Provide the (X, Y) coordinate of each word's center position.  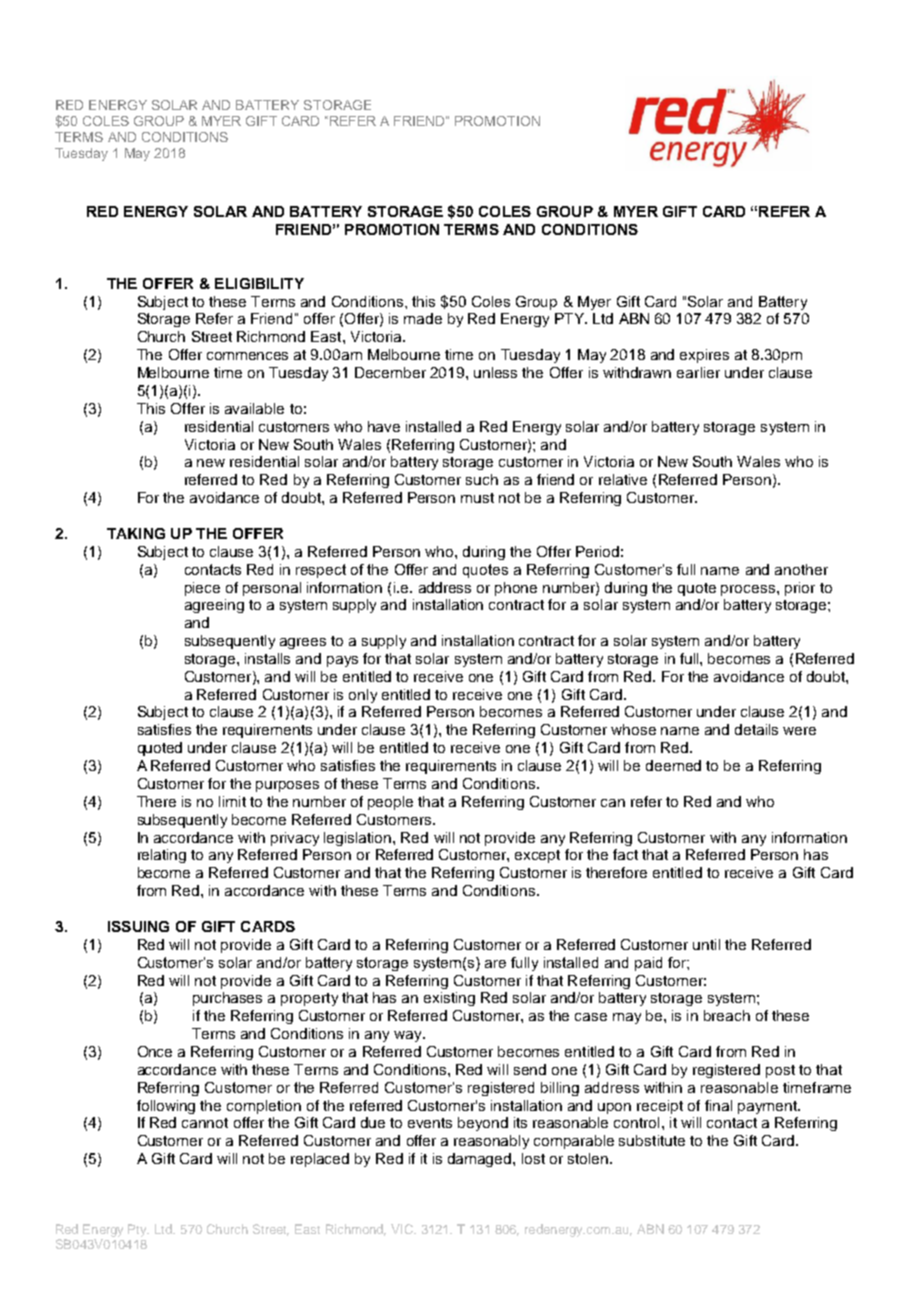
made (423, 318)
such (482, 479)
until (706, 944)
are (495, 964)
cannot (205, 1123)
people (390, 803)
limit (232, 801)
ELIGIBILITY (259, 283)
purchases (227, 999)
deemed (673, 765)
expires (704, 356)
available (254, 408)
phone (516, 589)
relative (623, 479)
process (749, 590)
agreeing (214, 606)
